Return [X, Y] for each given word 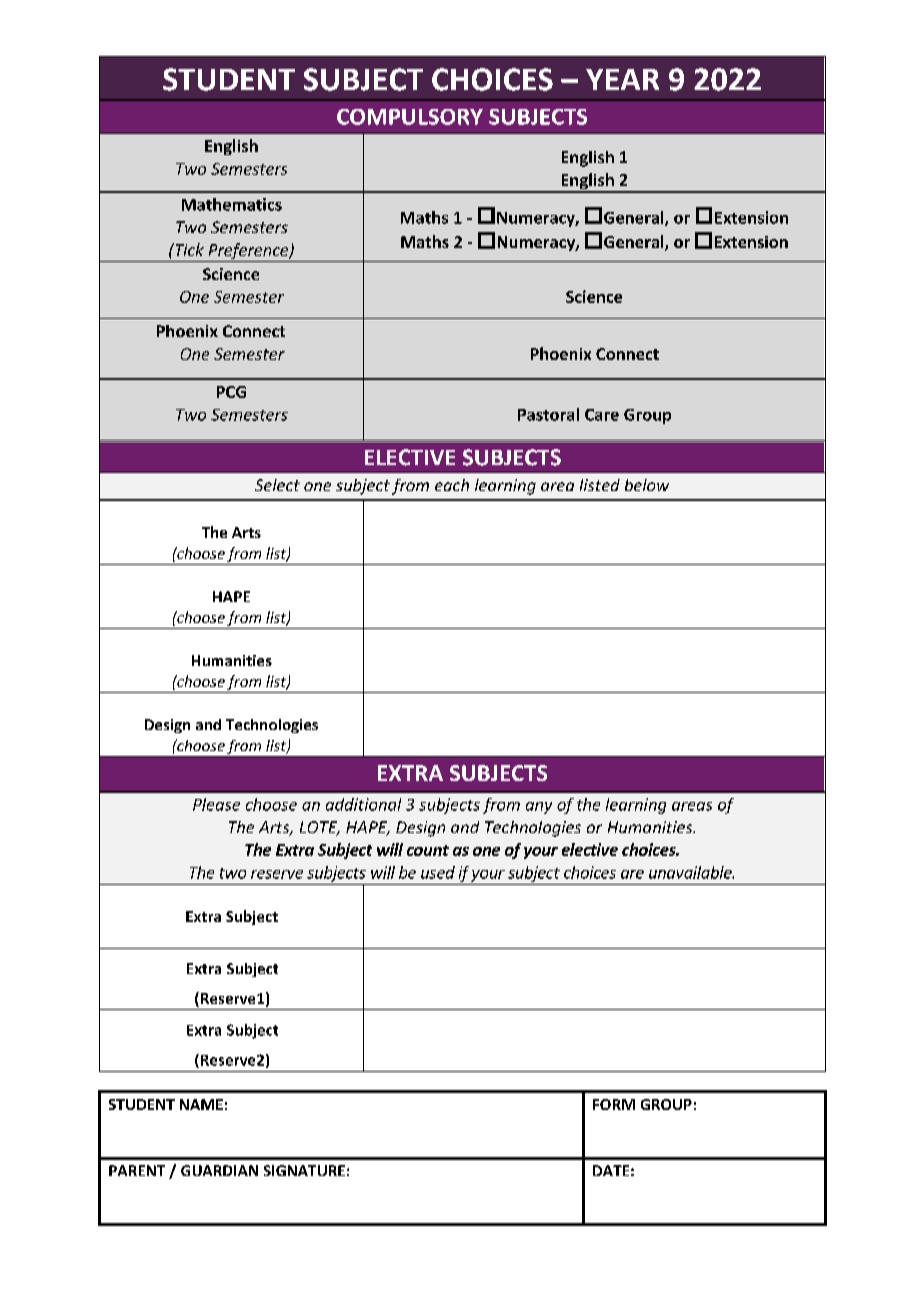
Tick [188, 249]
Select [277, 485]
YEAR [622, 79]
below [647, 485]
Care [602, 415]
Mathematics [232, 204]
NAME [201, 1104]
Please [216, 804]
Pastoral [548, 414]
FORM [614, 1104]
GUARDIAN [219, 1170]
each [452, 485]
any [539, 808]
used [438, 872]
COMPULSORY [410, 117]
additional [363, 804]
